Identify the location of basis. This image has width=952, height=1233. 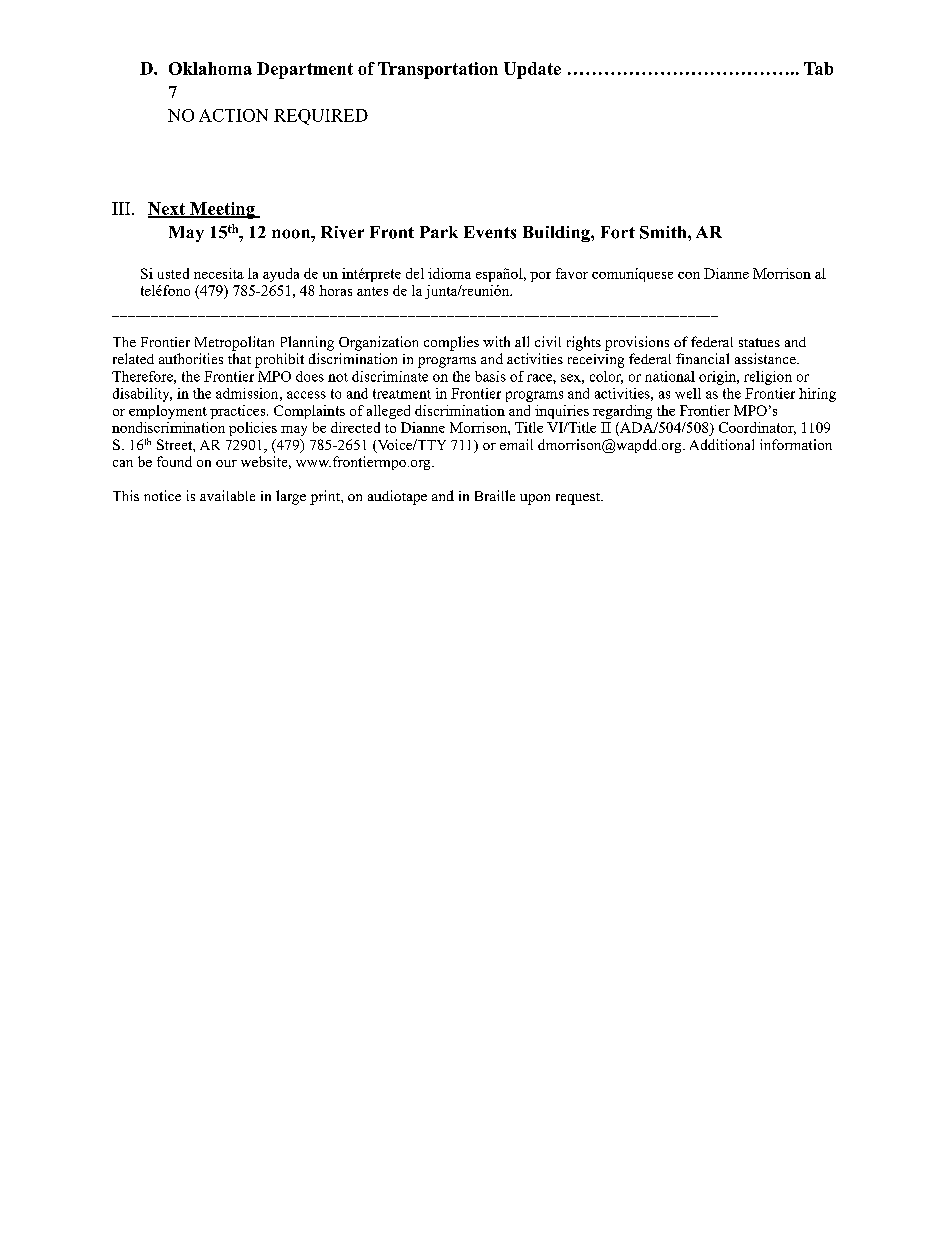
(490, 376).
